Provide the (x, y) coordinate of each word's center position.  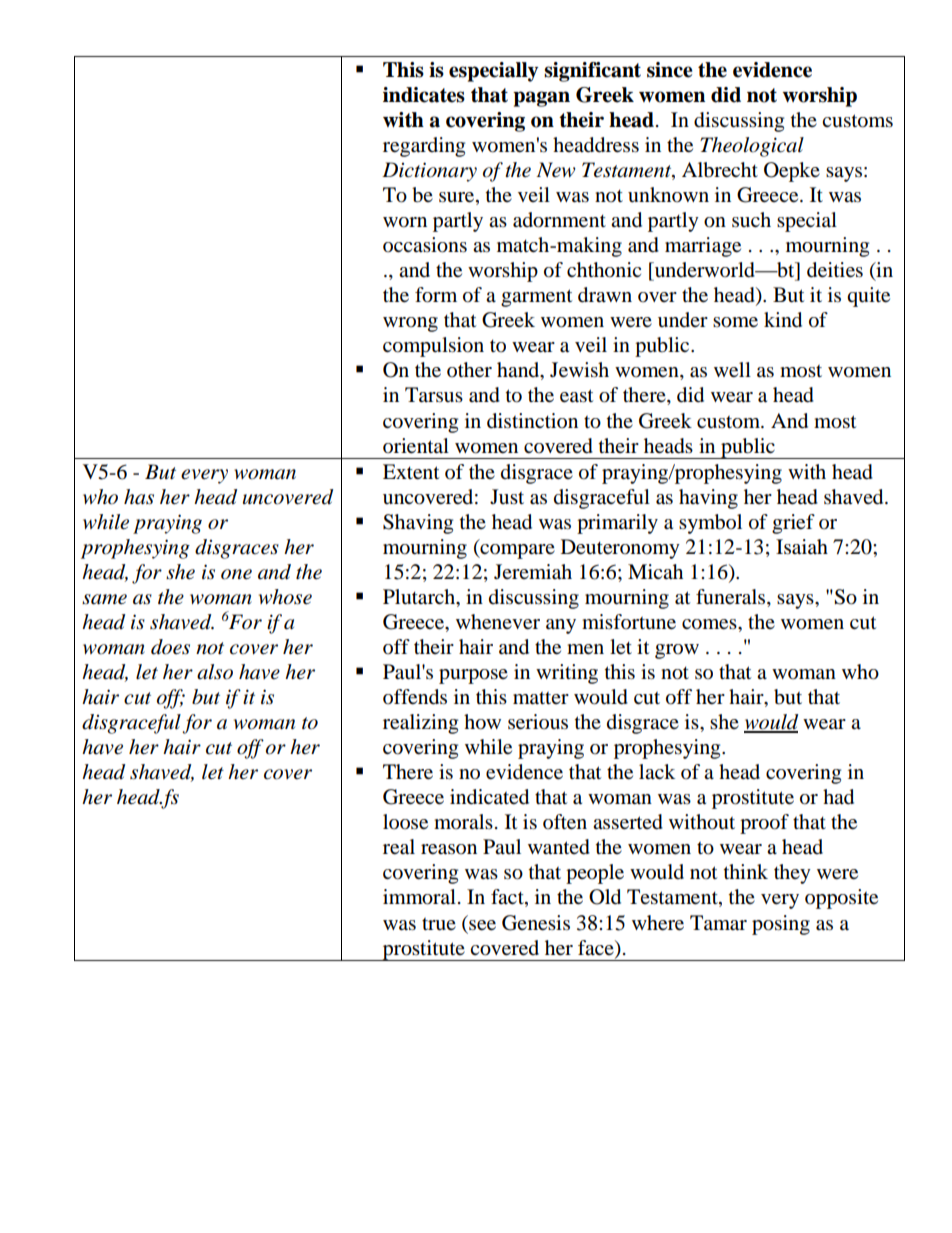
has (139, 497)
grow (677, 651)
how (482, 722)
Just (507, 496)
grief (793, 524)
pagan (541, 99)
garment (536, 298)
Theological (752, 147)
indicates (424, 95)
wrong (410, 324)
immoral (419, 897)
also (215, 672)
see (482, 925)
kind (783, 320)
